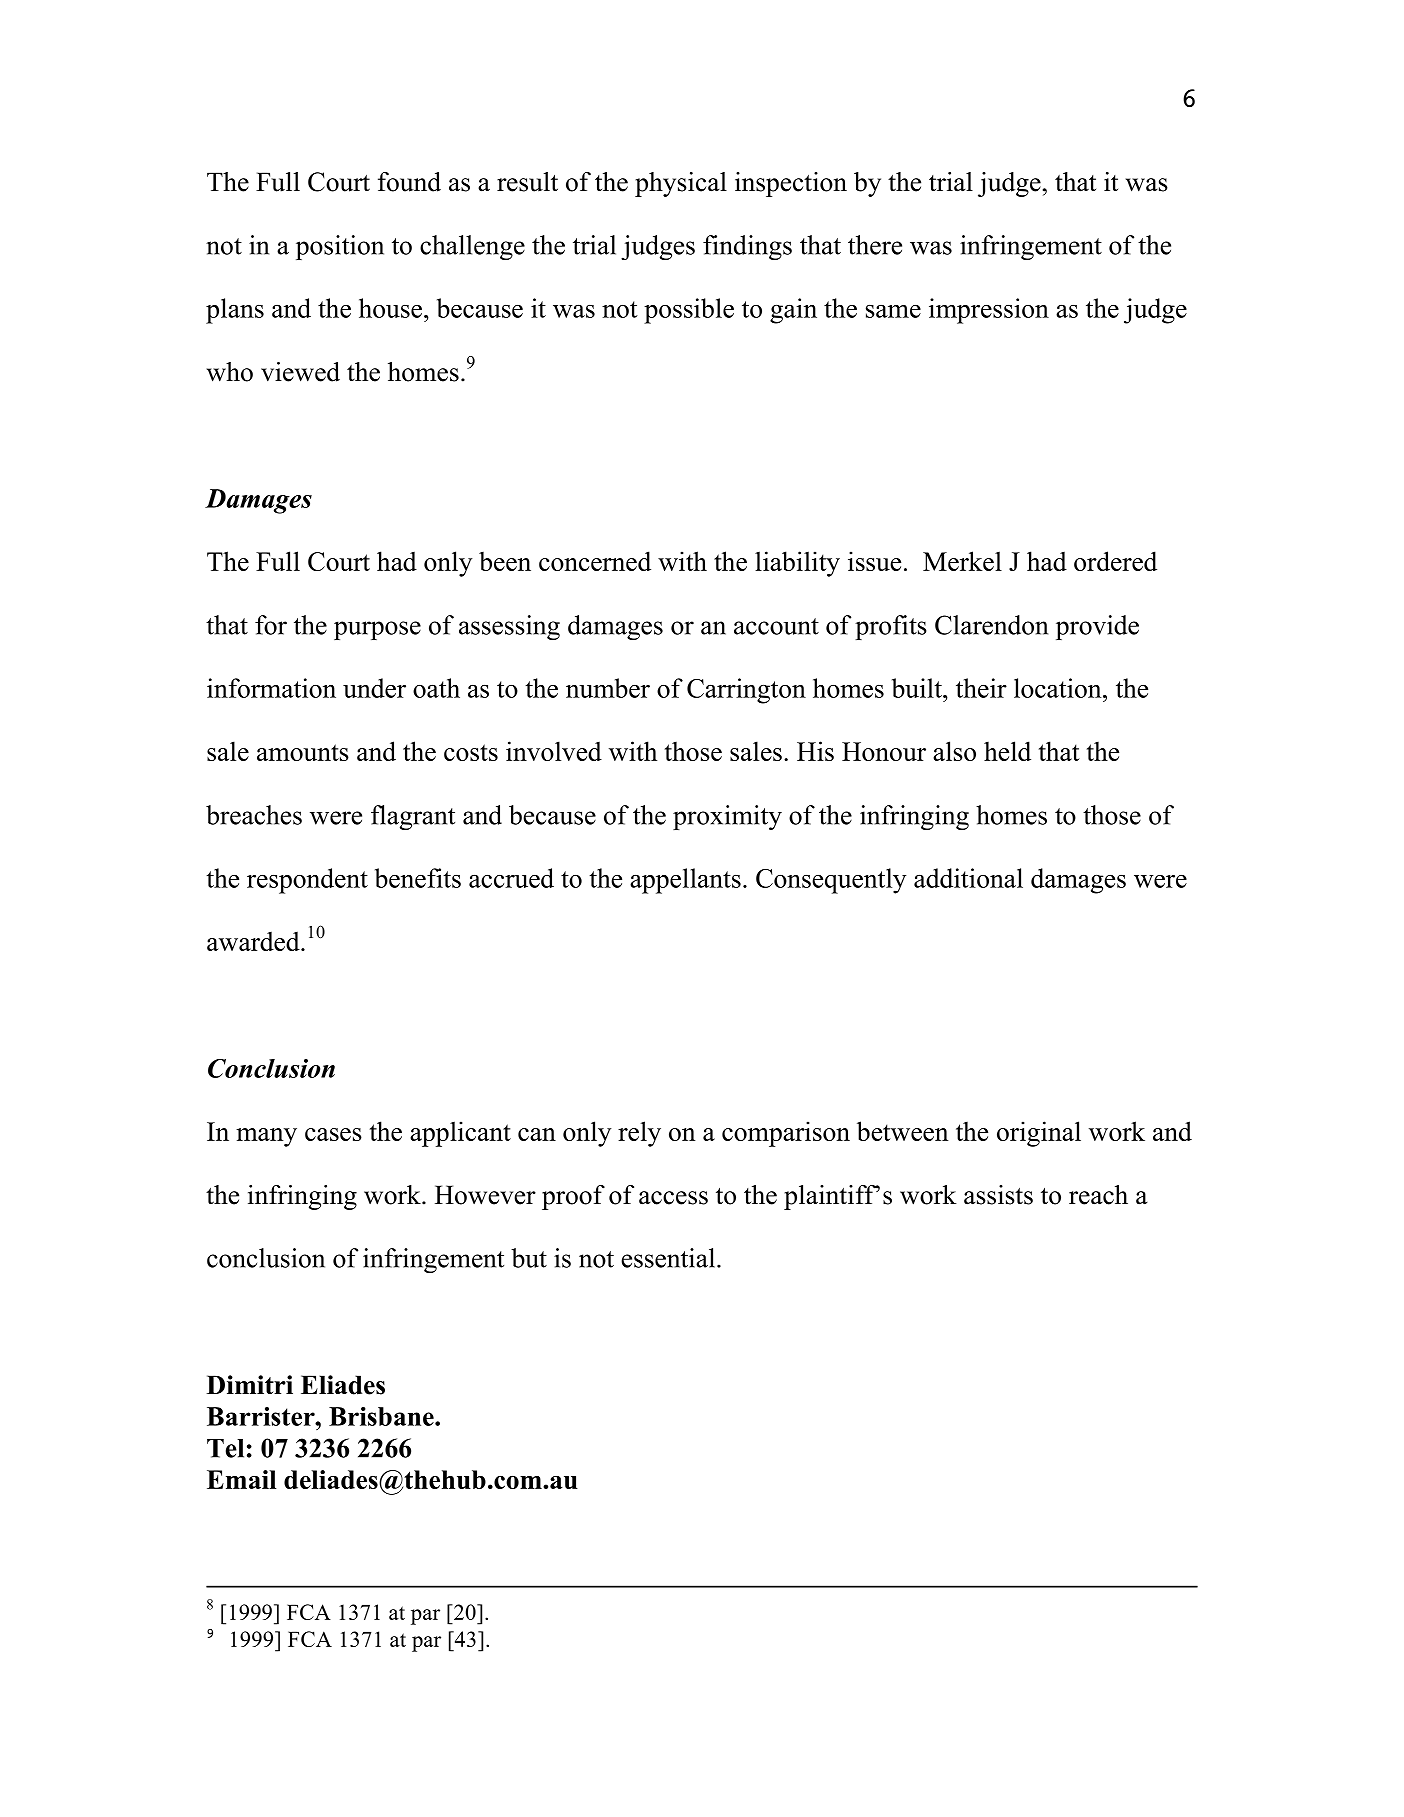 The image size is (1404, 1817). I want to click on position, so click(340, 247).
